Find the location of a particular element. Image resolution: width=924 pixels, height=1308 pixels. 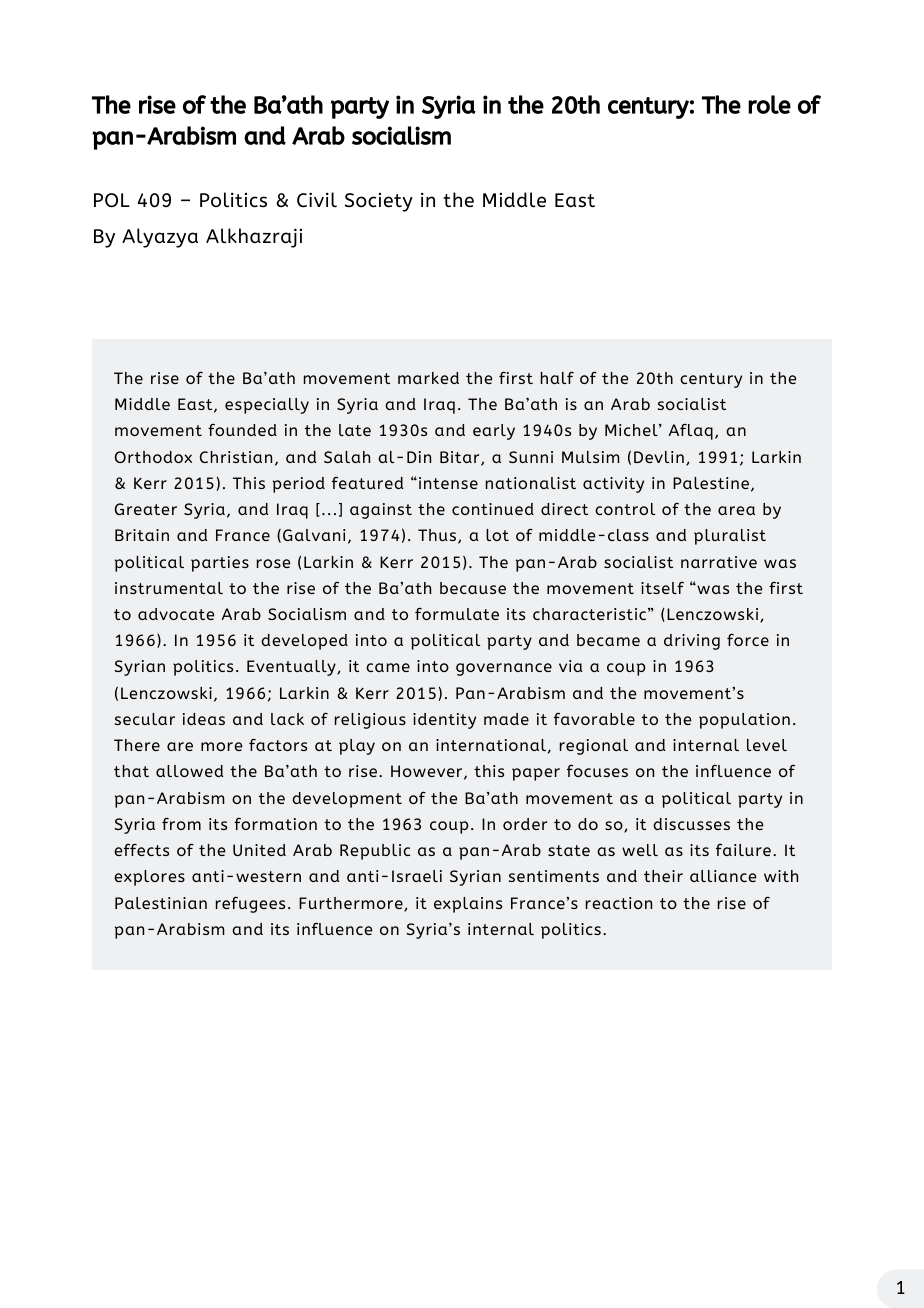

Civil is located at coordinates (317, 200).
